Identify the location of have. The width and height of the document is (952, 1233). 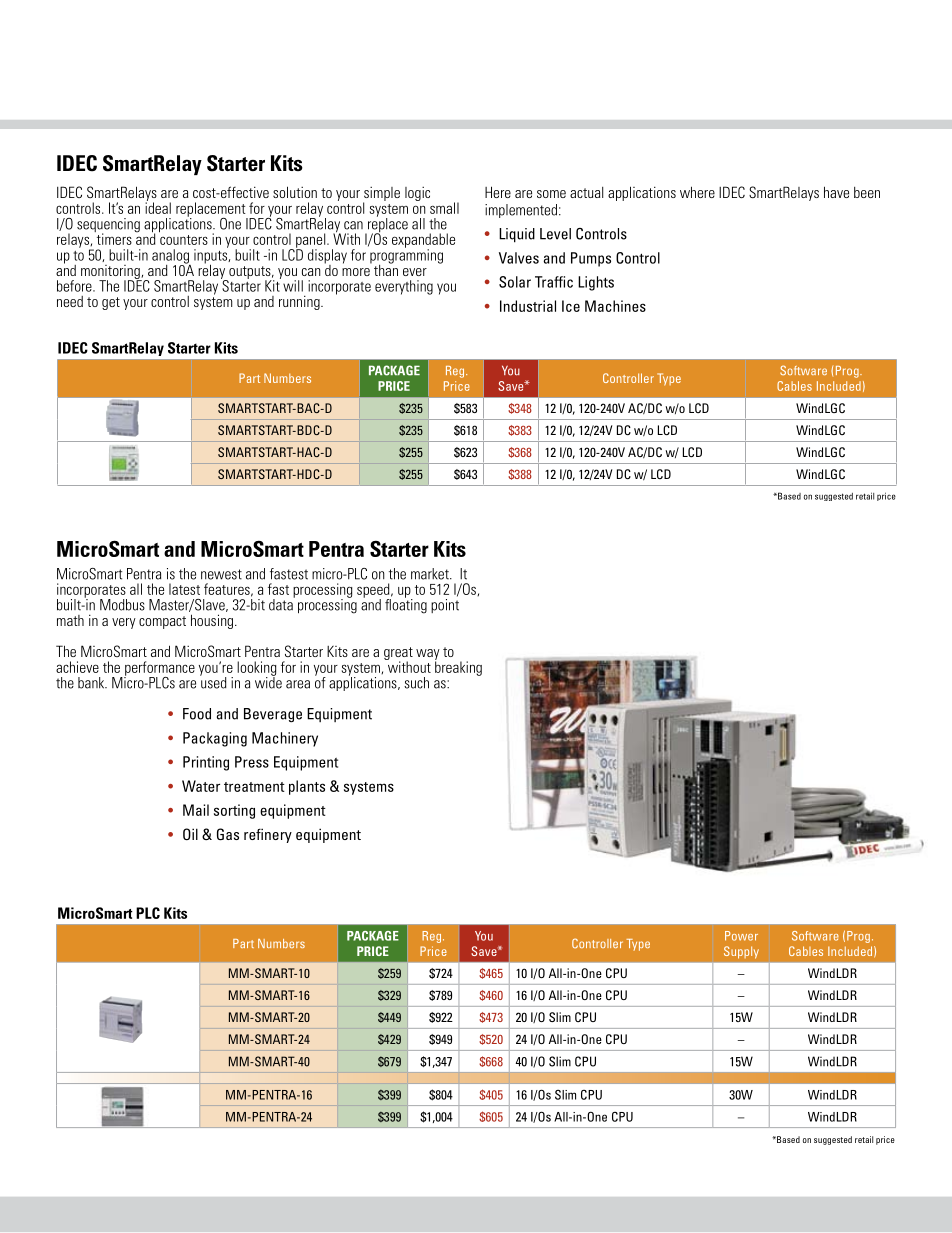
(836, 192).
